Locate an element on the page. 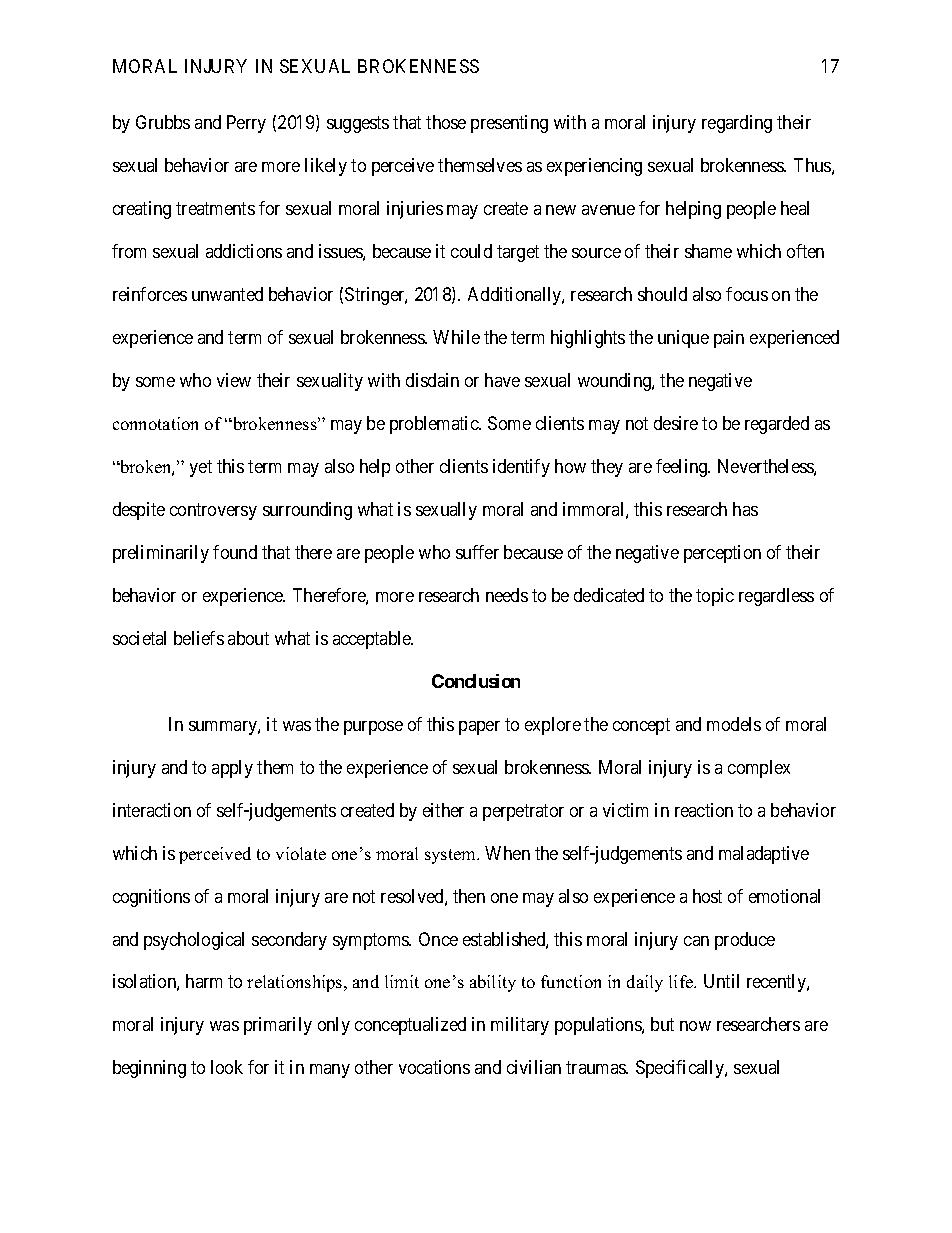  vocations is located at coordinates (434, 1067).
